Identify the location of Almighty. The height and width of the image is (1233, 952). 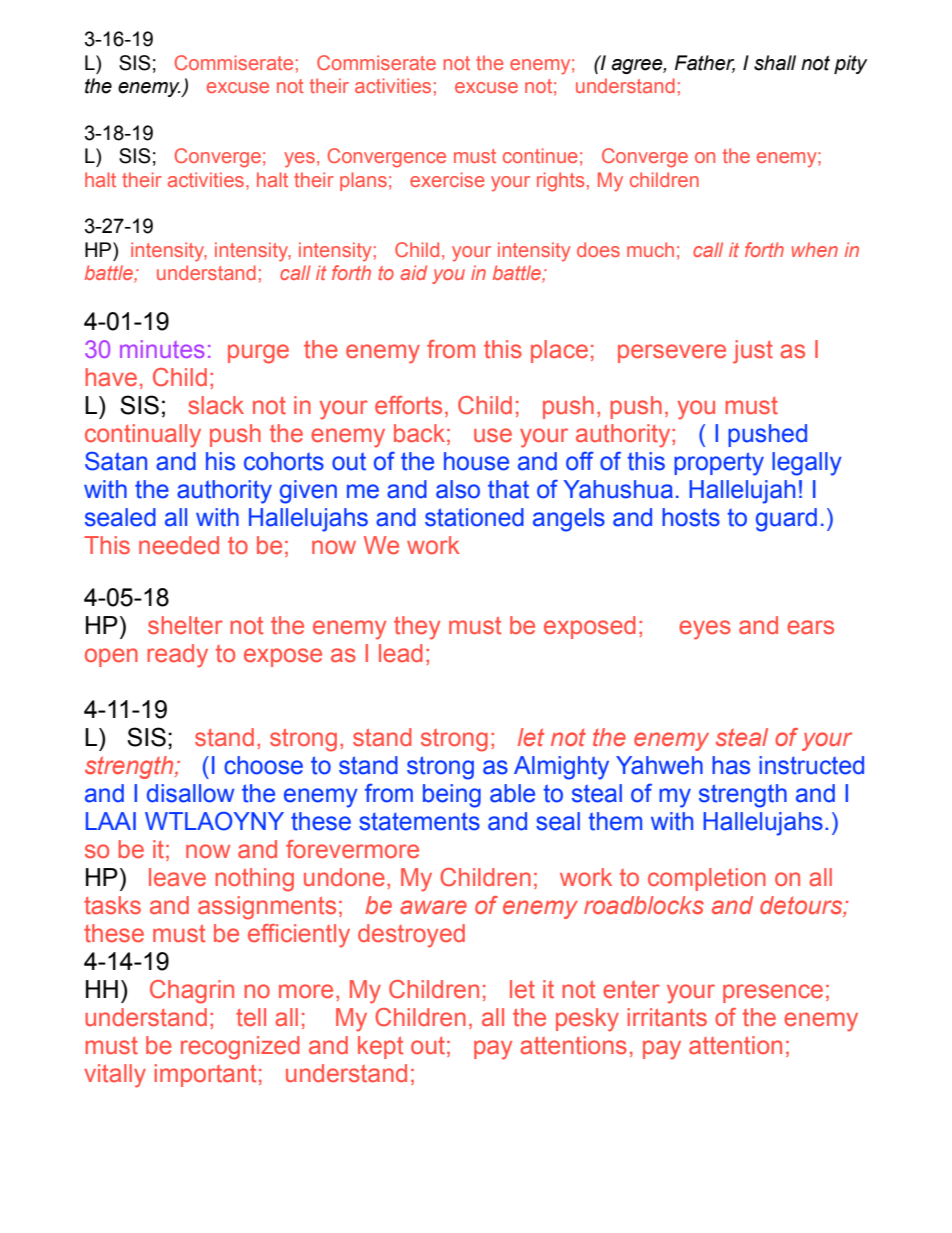
(561, 768).
